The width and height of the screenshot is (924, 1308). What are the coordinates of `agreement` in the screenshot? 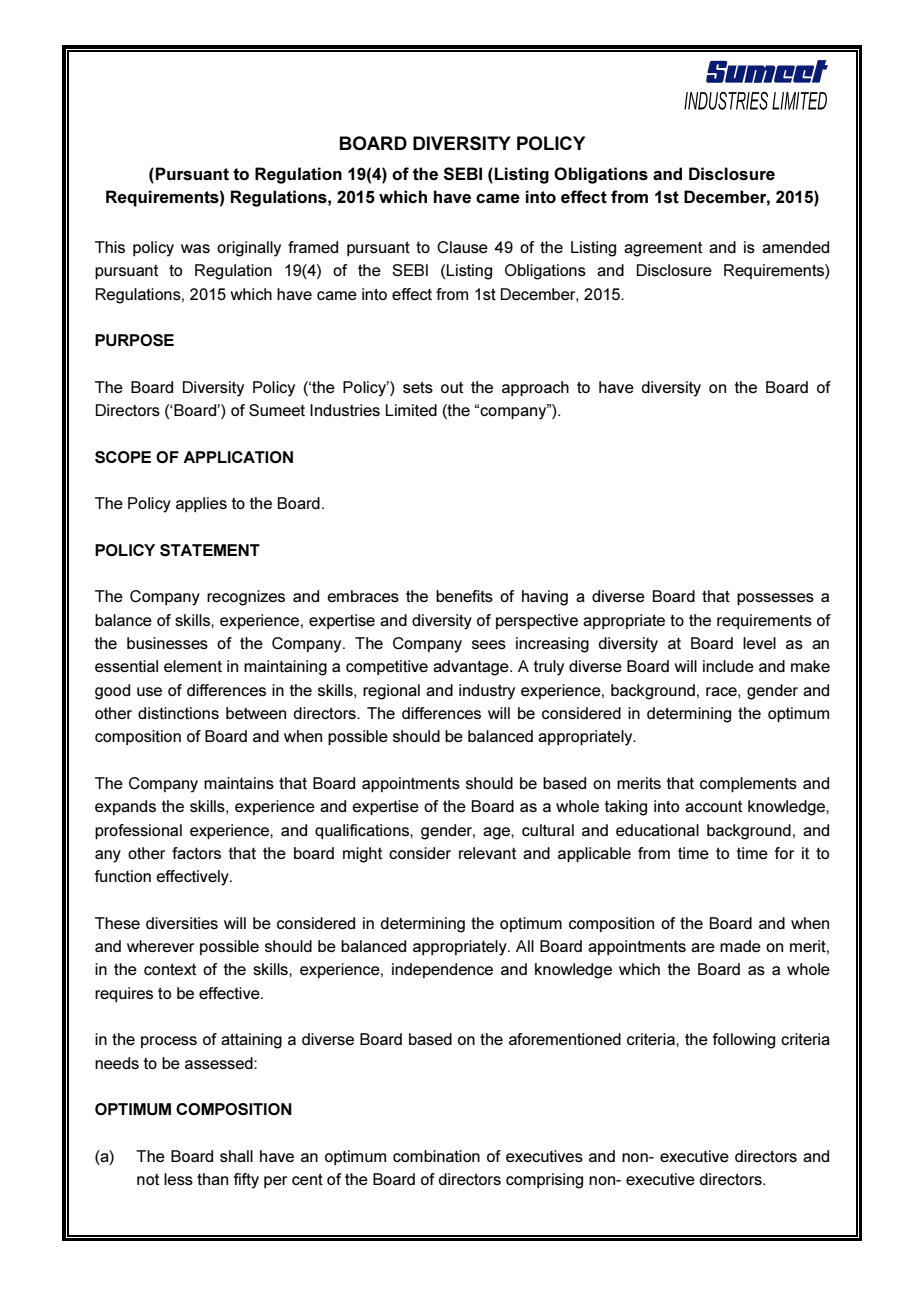 It's located at (663, 249).
